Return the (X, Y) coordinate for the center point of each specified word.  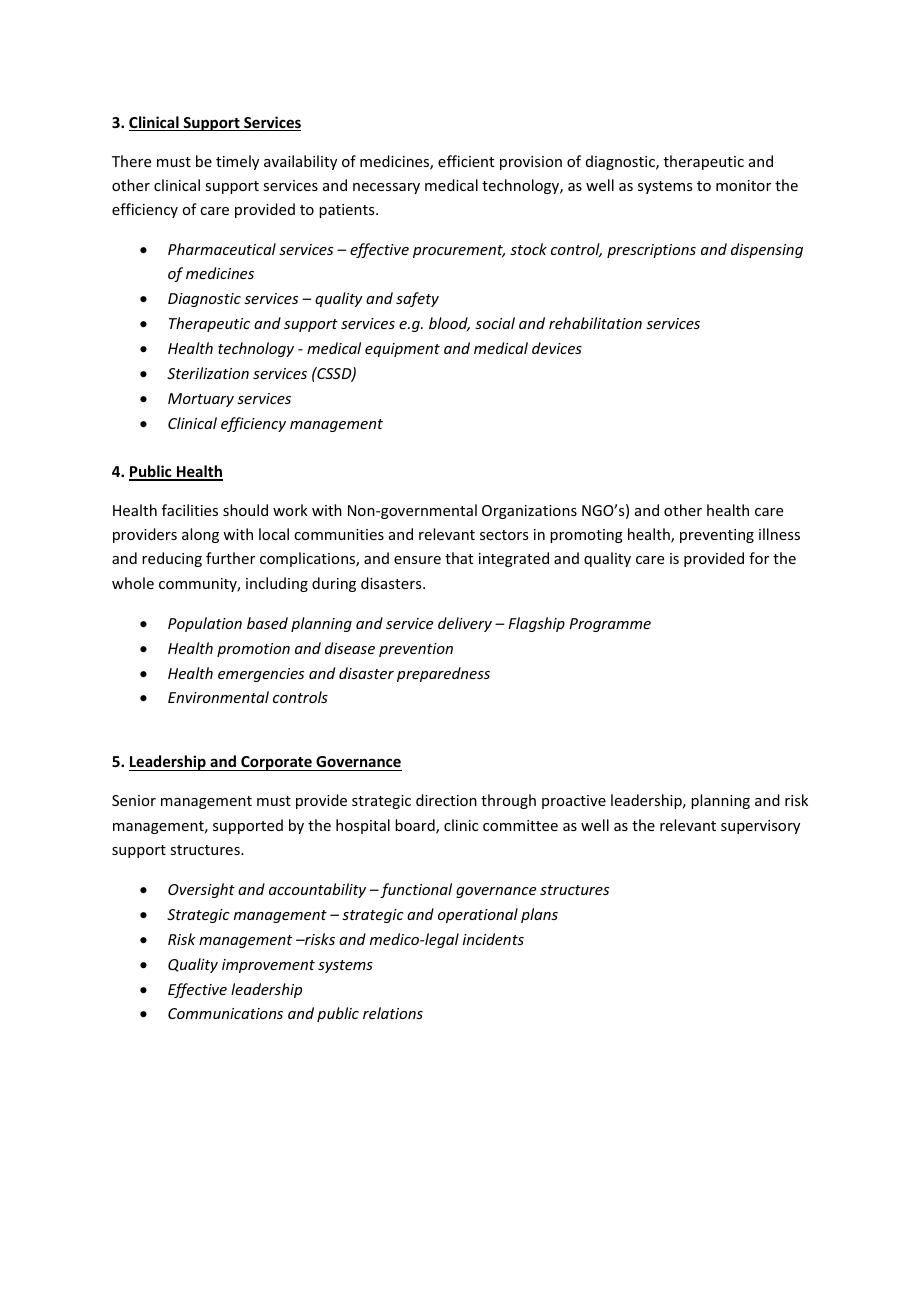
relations (393, 1013)
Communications (225, 1013)
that (459, 558)
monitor (743, 185)
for (759, 558)
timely (237, 162)
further (230, 558)
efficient (466, 161)
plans (539, 915)
